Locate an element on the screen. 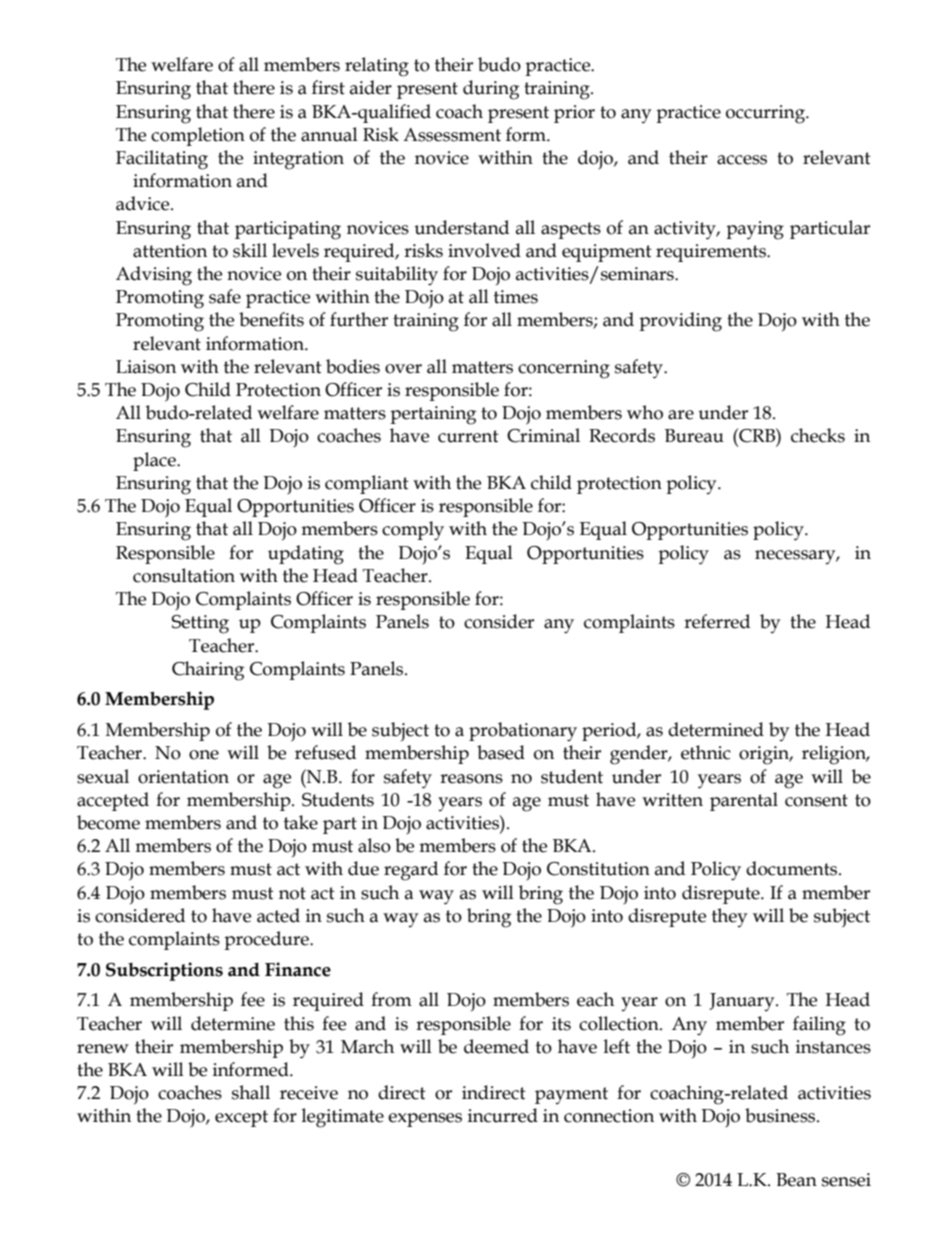 The height and width of the screenshot is (1233, 952). comply is located at coordinates (413, 531).
